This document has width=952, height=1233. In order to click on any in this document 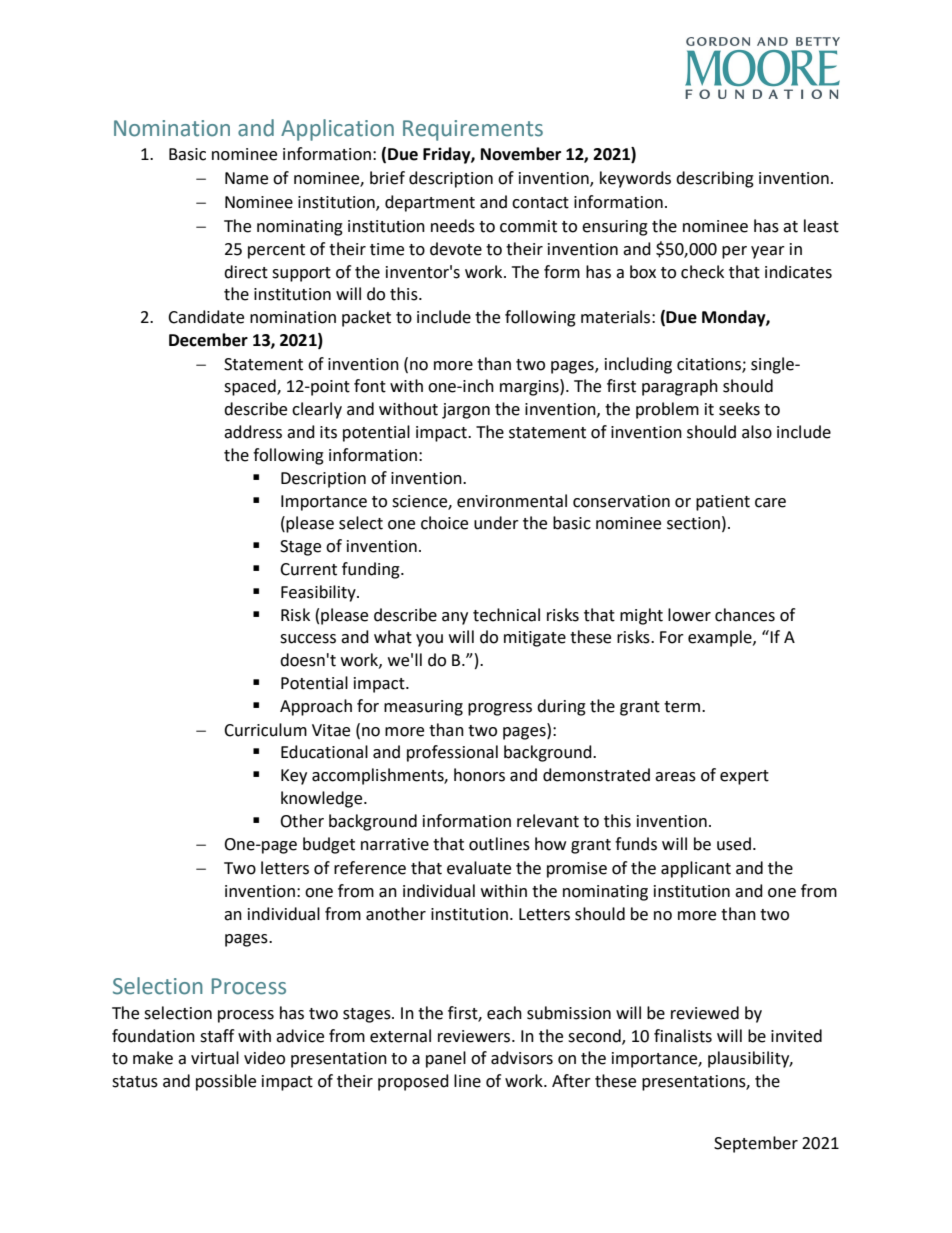, I will do `click(455, 618)`.
